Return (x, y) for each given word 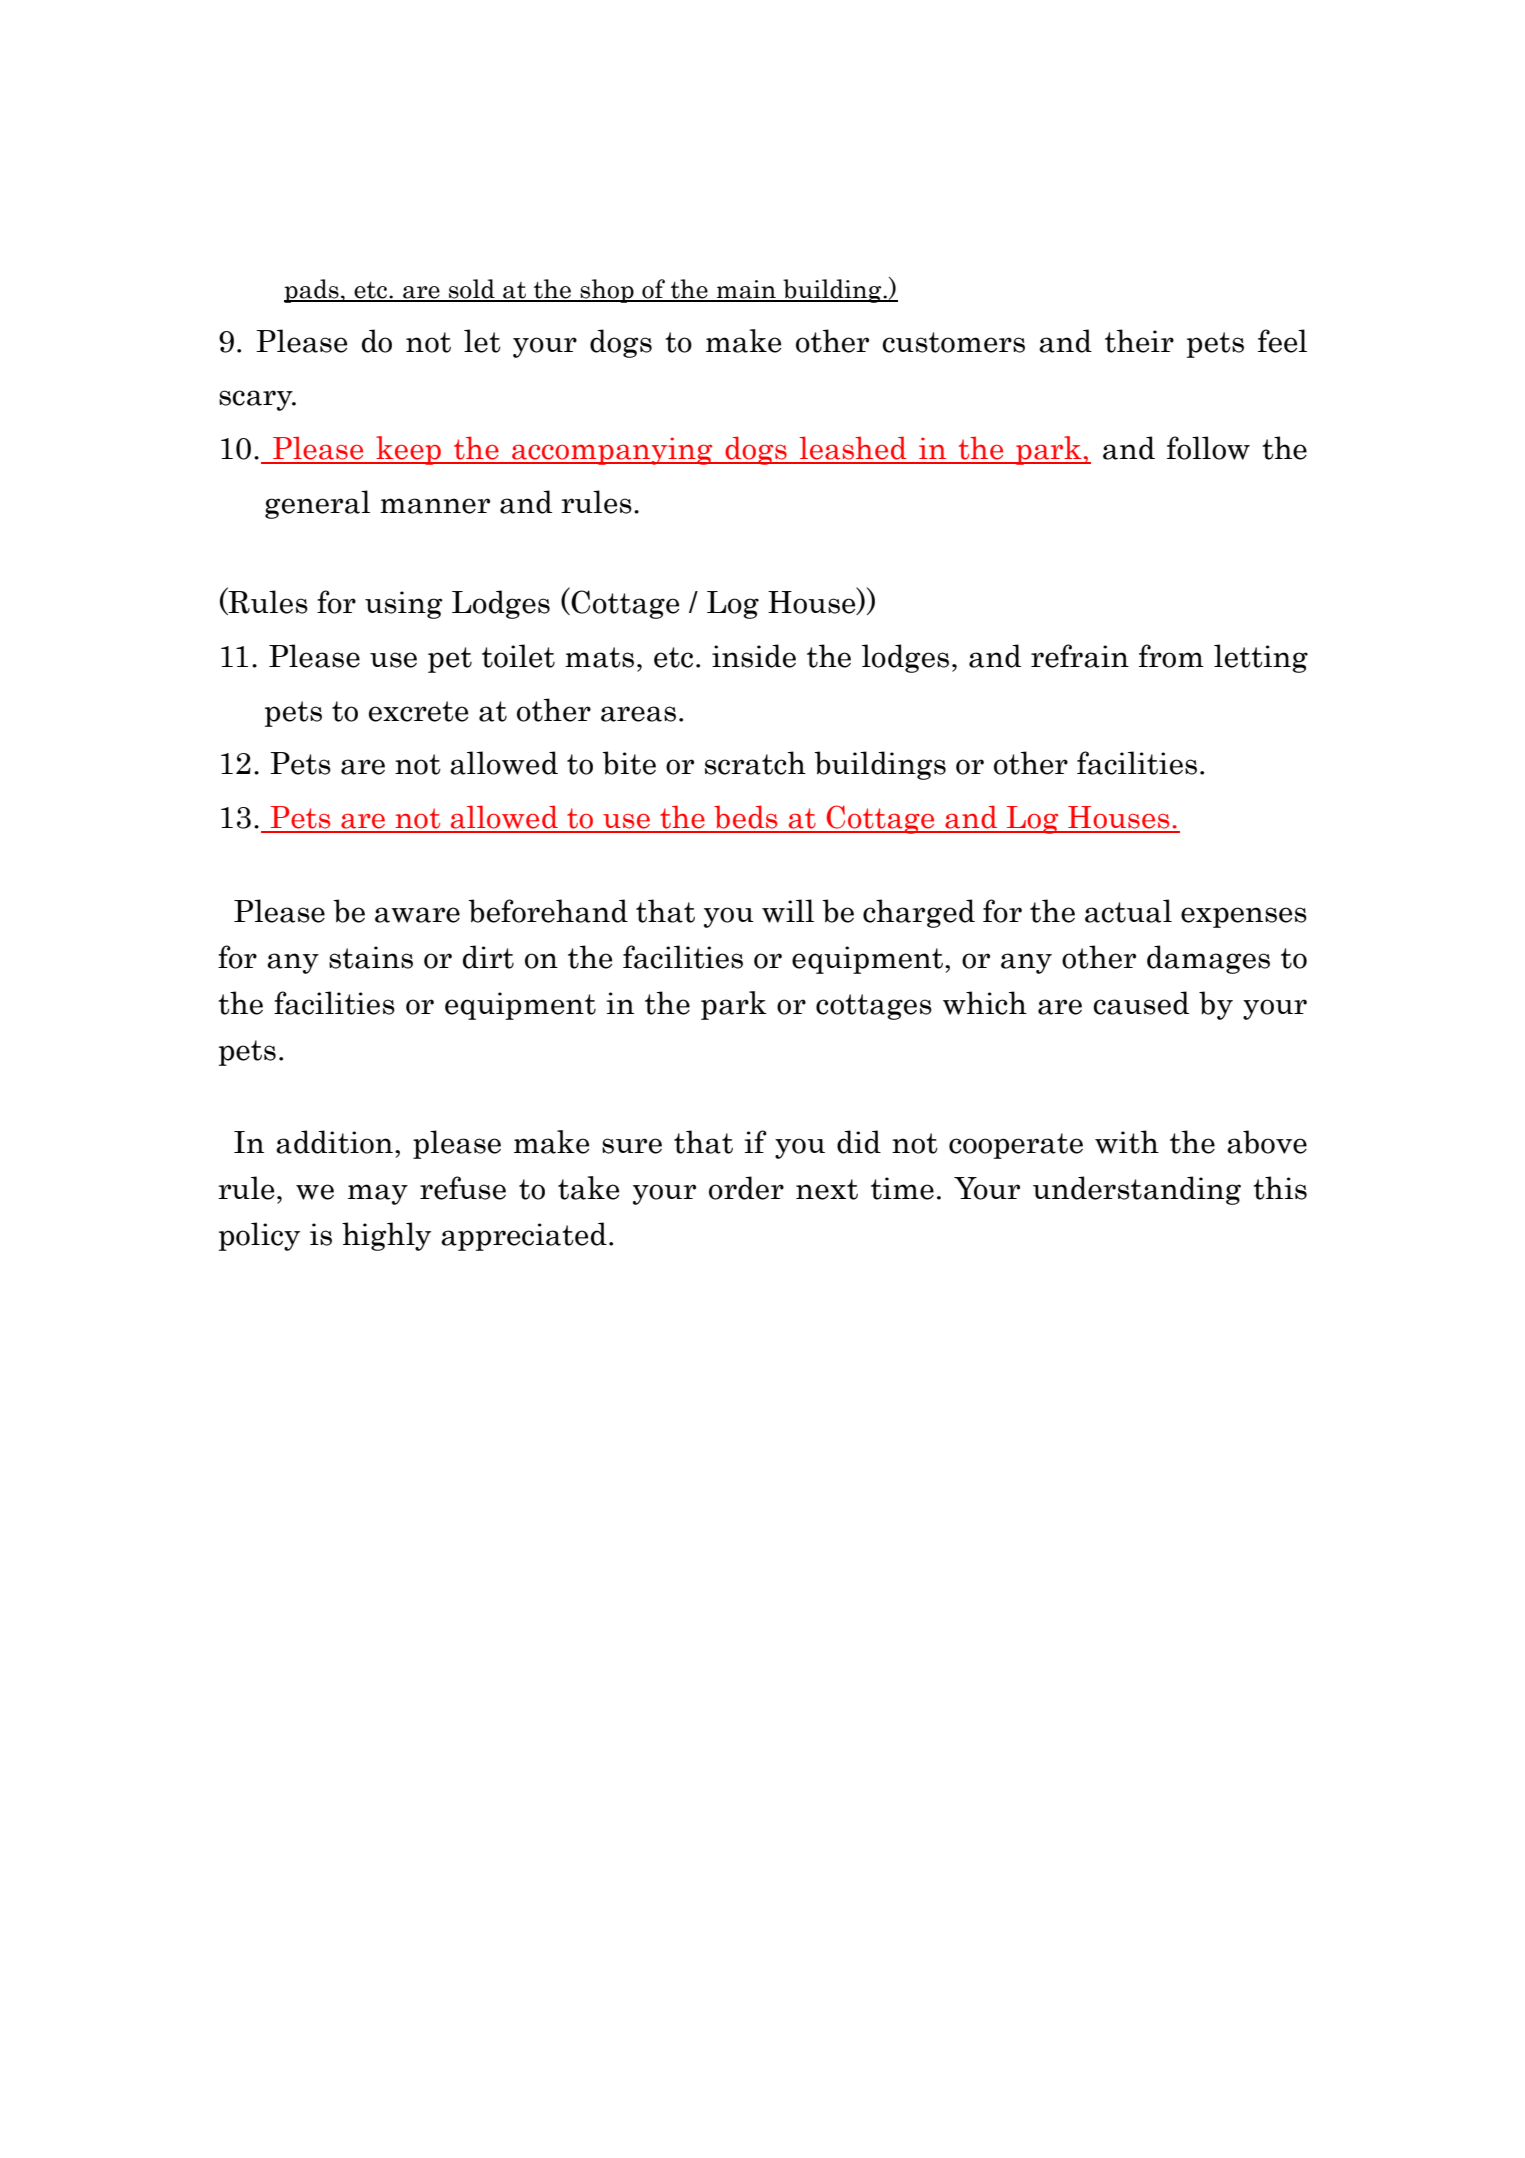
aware (417, 915)
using (404, 605)
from (1171, 656)
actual (1128, 911)
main (746, 290)
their (1139, 341)
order (746, 1188)
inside (754, 656)
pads (312, 291)
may (378, 1194)
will (788, 911)
